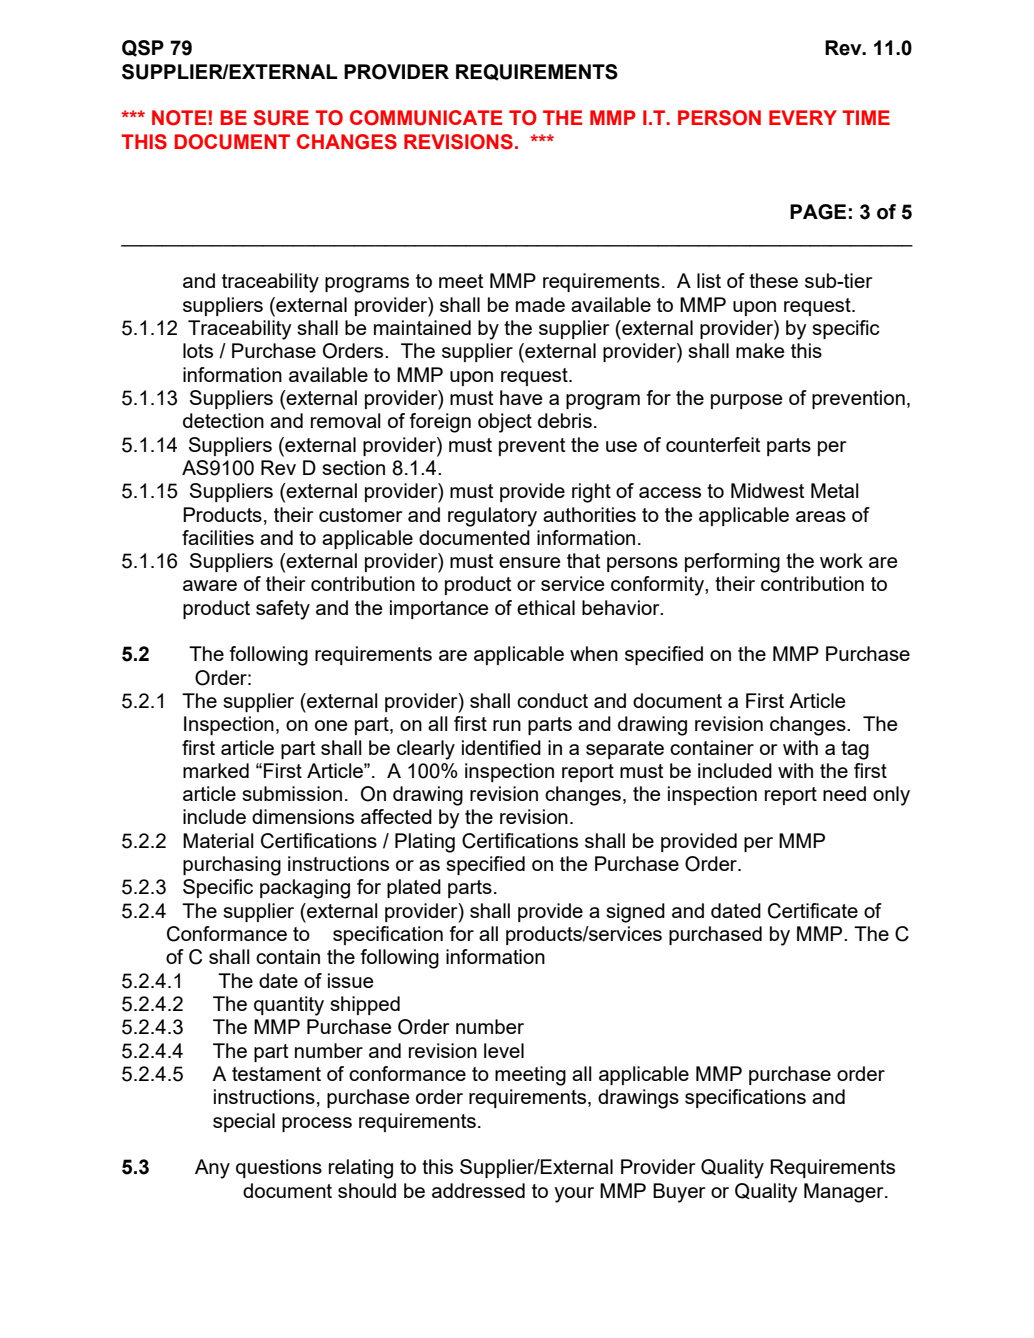  I want to click on addressed, so click(478, 1190).
